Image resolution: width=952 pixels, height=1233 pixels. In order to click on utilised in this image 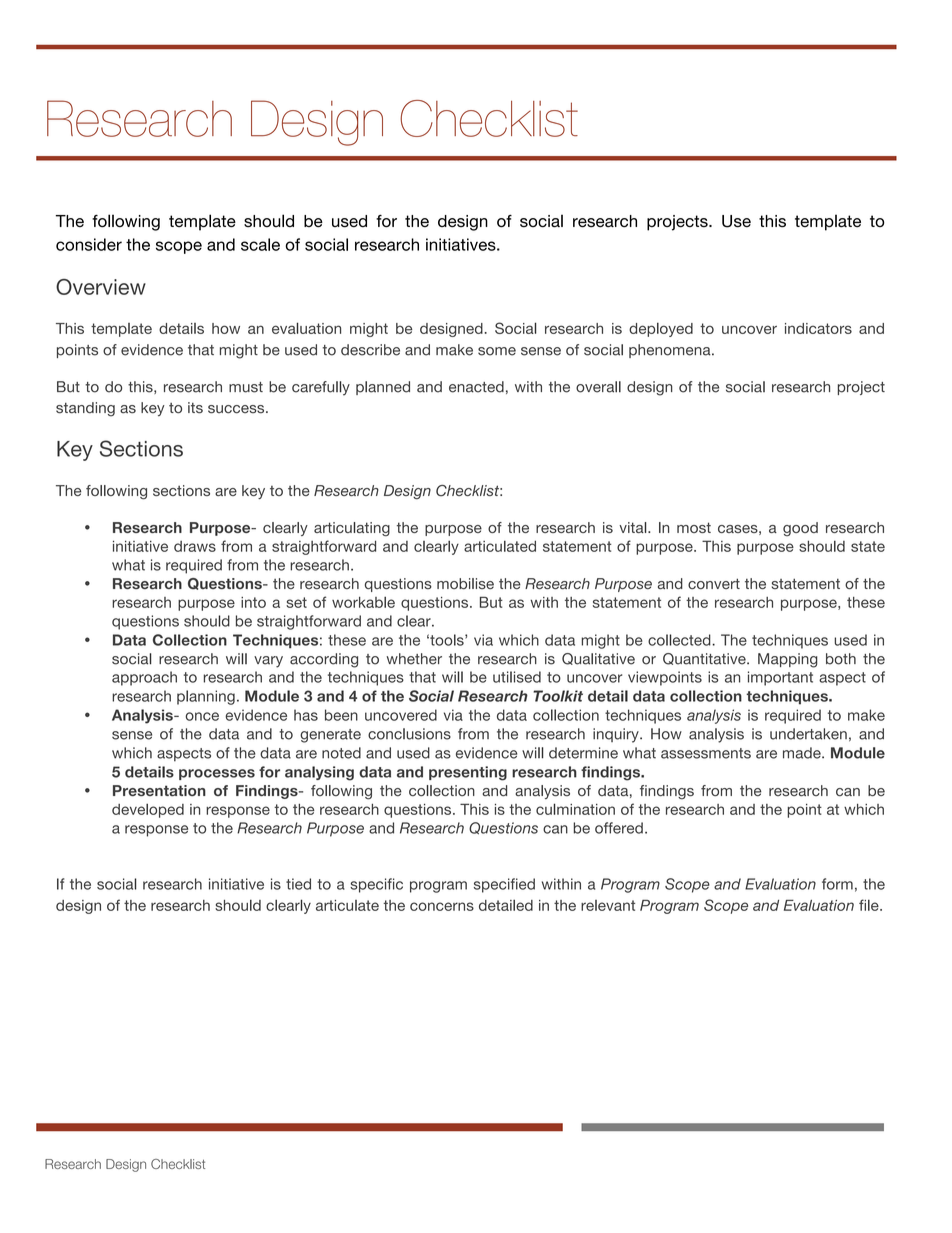, I will do `click(517, 677)`.
